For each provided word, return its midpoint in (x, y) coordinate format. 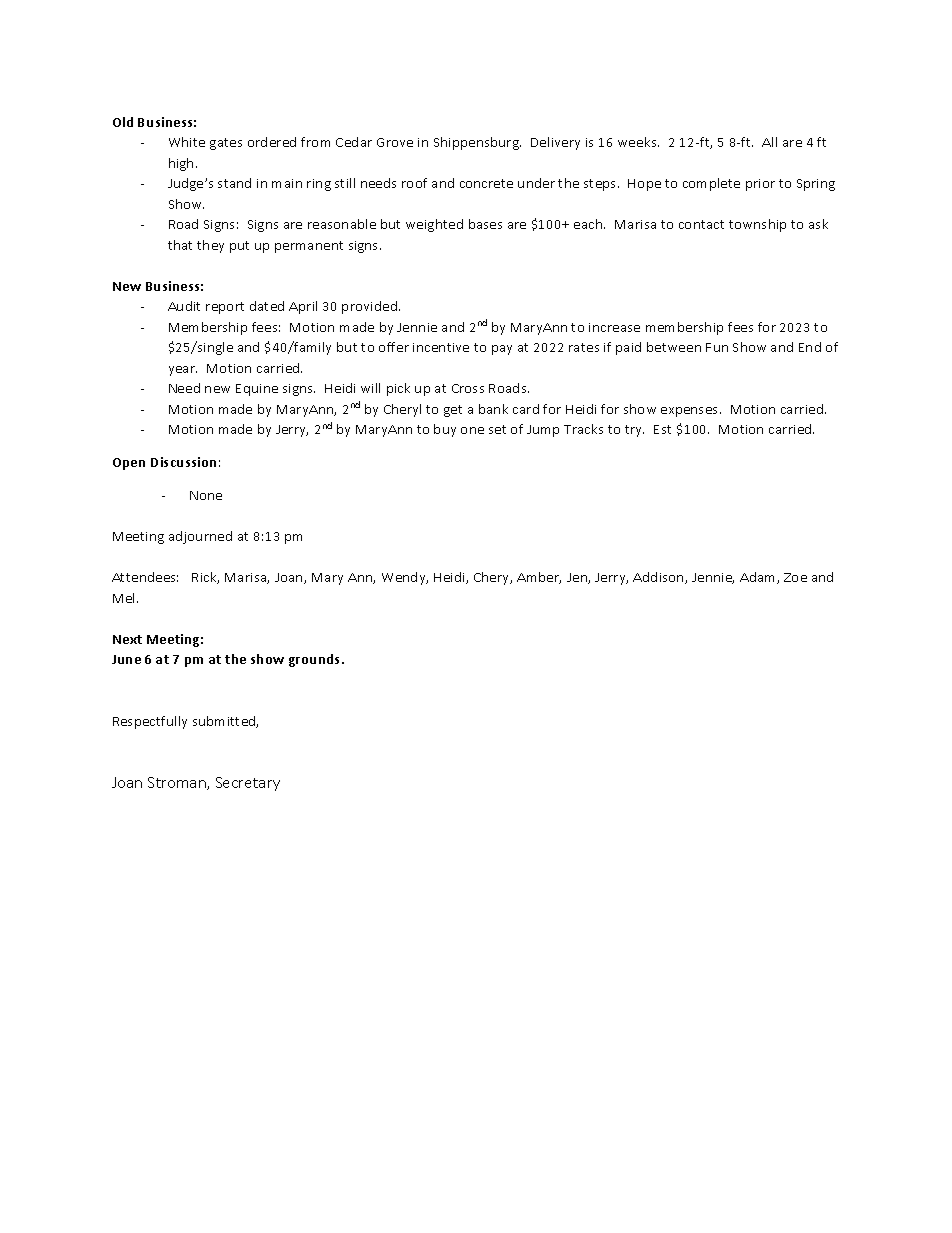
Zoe (795, 577)
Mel (125, 598)
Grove (395, 142)
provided (371, 307)
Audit (184, 306)
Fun (717, 347)
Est (662, 429)
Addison (659, 578)
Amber (539, 578)
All (769, 142)
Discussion (183, 462)
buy (445, 430)
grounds (316, 660)
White (187, 142)
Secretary (248, 784)
